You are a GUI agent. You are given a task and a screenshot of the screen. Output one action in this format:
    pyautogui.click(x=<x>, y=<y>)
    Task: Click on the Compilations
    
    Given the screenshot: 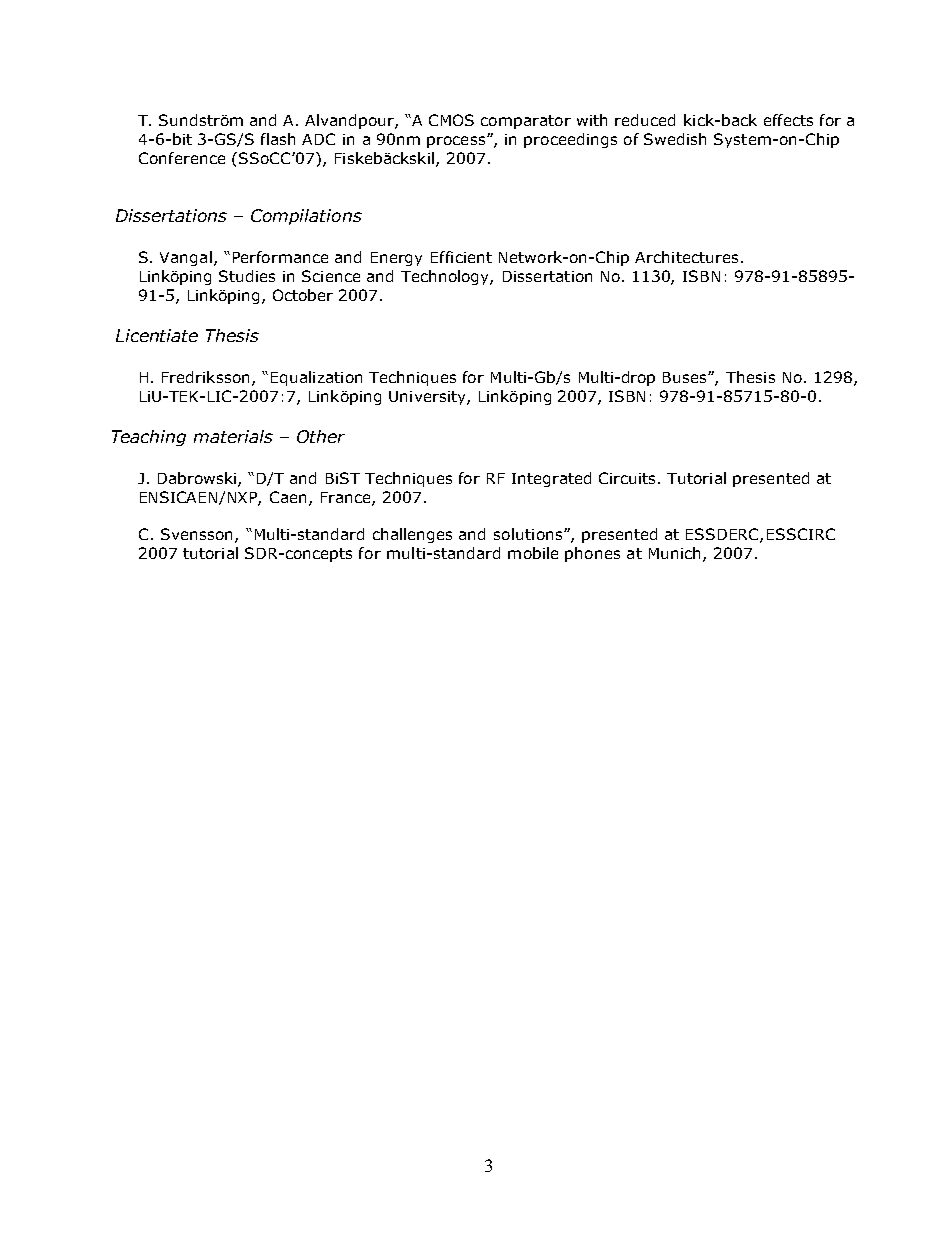 What is the action you would take?
    pyautogui.click(x=306, y=217)
